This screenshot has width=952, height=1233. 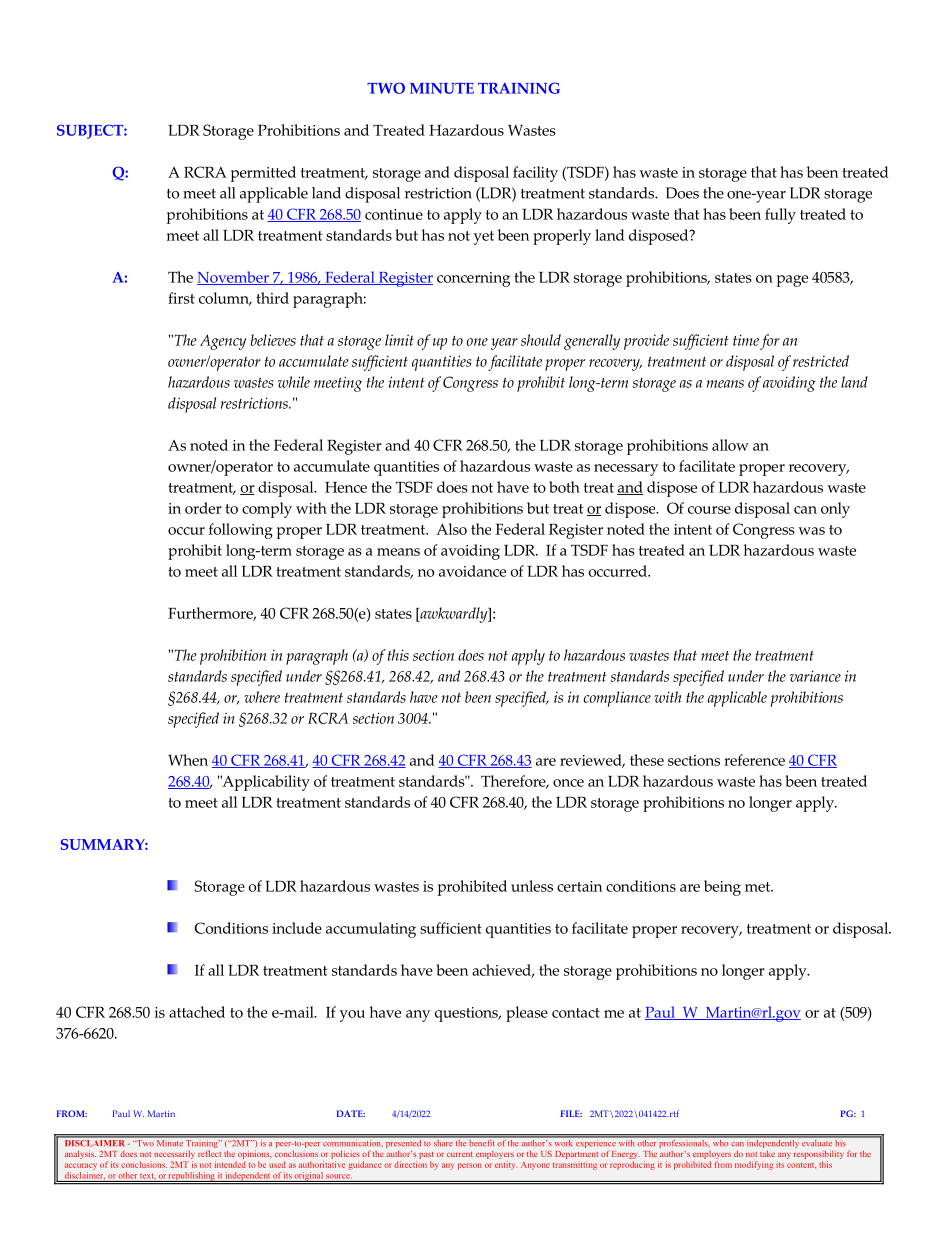 I want to click on fully, so click(x=780, y=216).
